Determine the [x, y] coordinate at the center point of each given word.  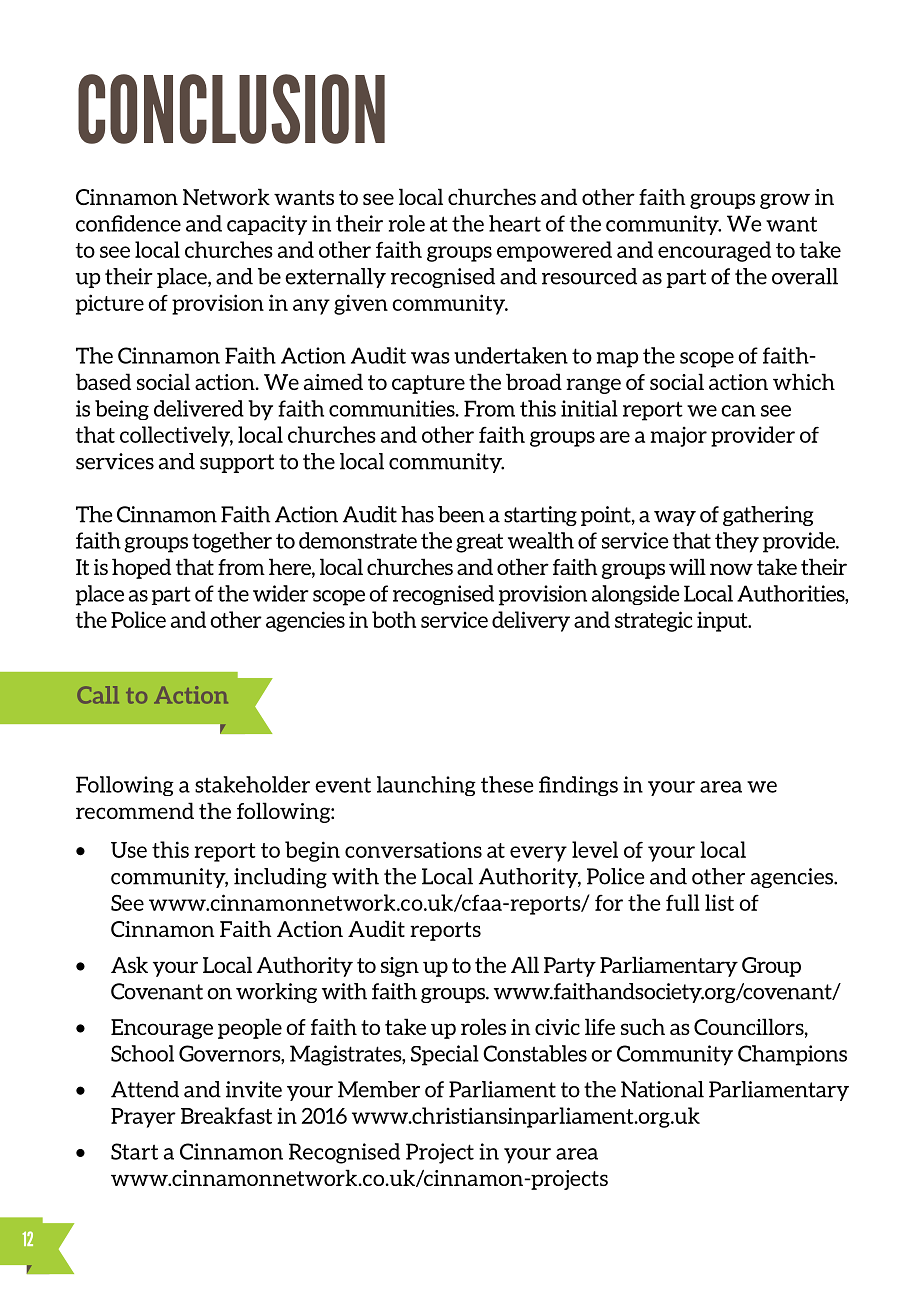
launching [426, 786]
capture [428, 384]
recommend [135, 810]
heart [515, 223]
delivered [199, 408]
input [723, 622]
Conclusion [231, 109]
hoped [141, 568]
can [738, 411]
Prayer [143, 1118]
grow [785, 201]
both [394, 619]
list [719, 902]
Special [445, 1055]
